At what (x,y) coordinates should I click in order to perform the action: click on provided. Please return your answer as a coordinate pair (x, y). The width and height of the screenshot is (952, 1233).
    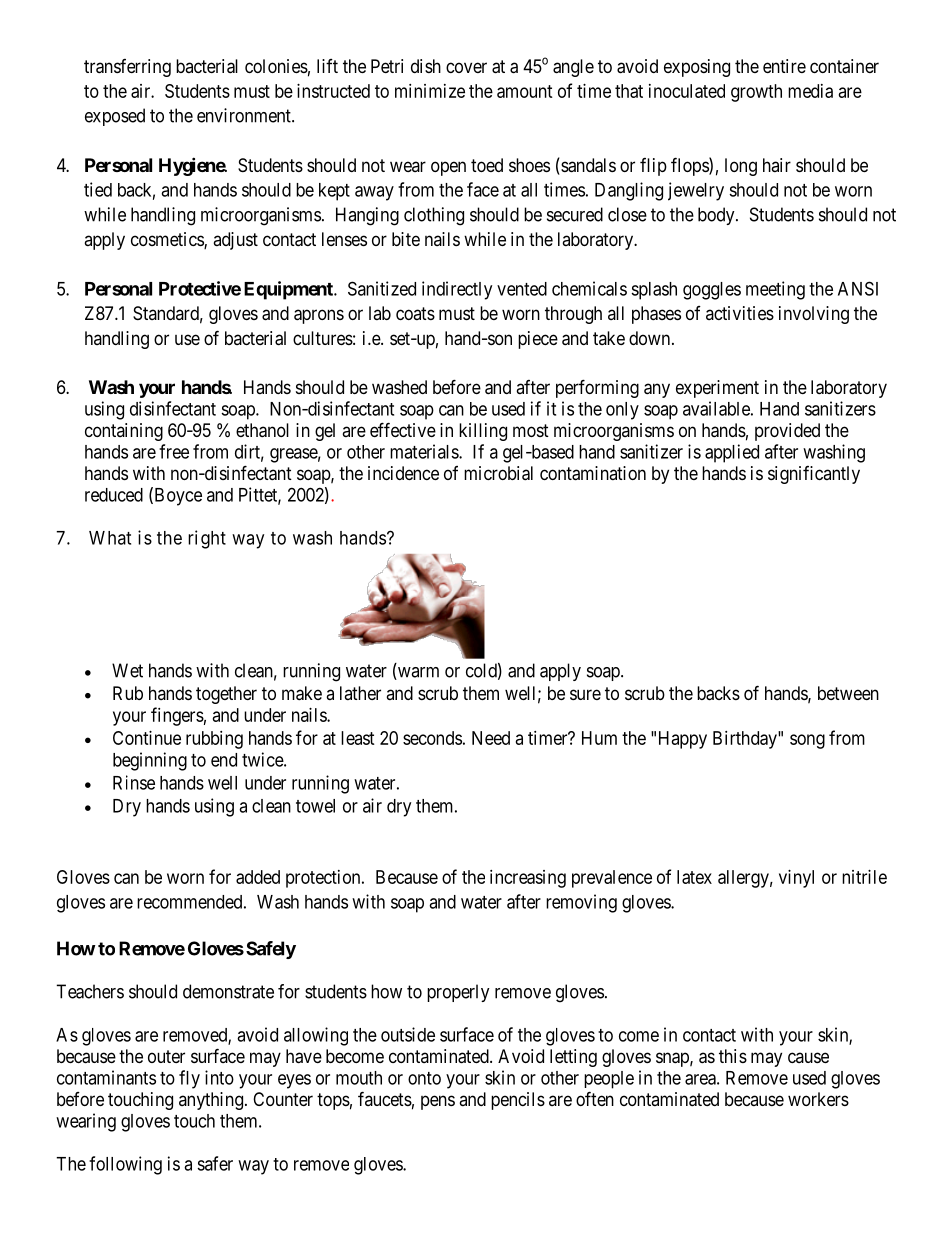
    Looking at the image, I should click on (787, 432).
